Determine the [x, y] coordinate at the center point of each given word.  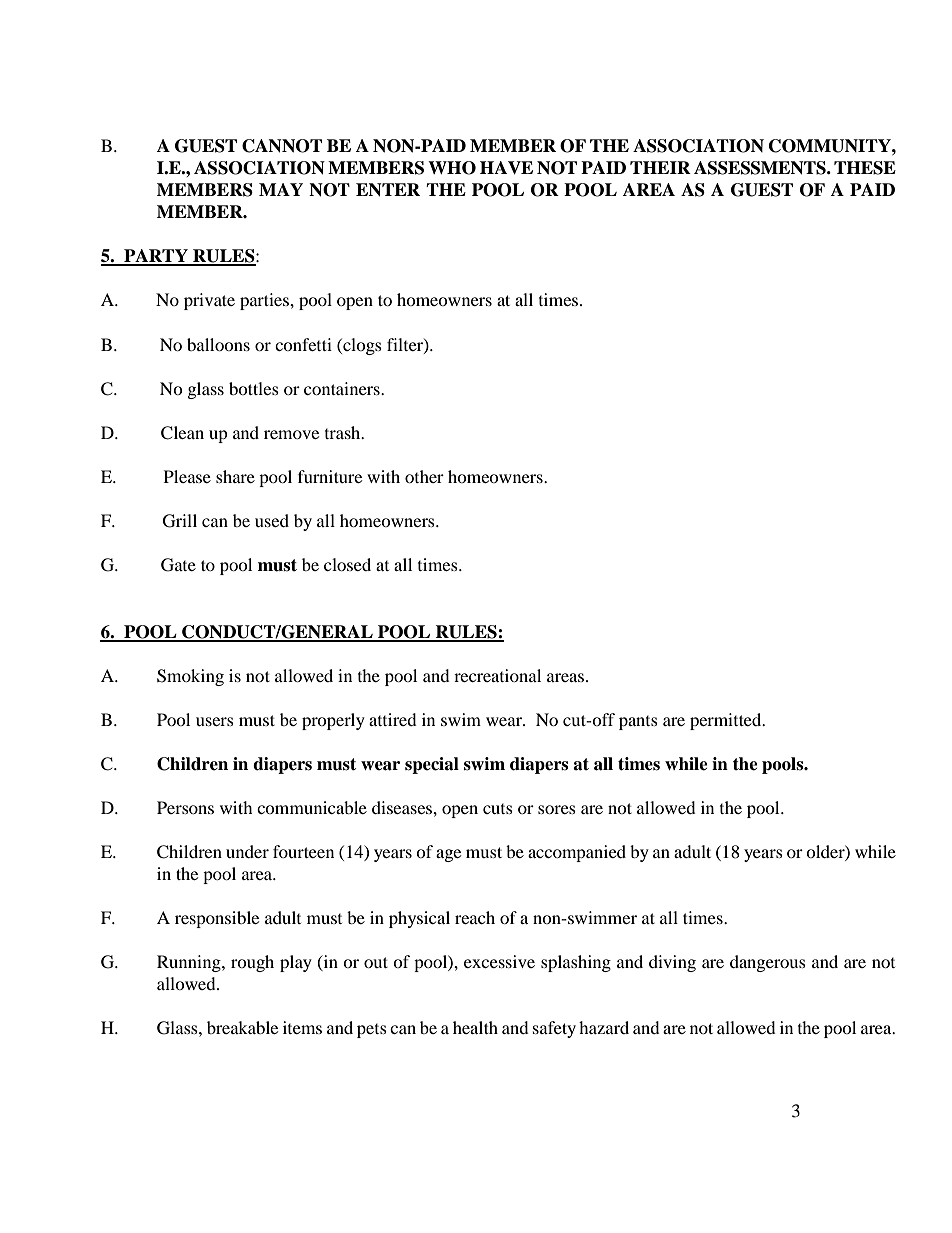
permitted [727, 721]
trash [344, 432]
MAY [281, 189]
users [215, 721]
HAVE [506, 168]
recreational [497, 675]
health [475, 1027]
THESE [865, 168]
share [235, 476]
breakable [242, 1027]
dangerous [768, 963]
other [424, 476]
